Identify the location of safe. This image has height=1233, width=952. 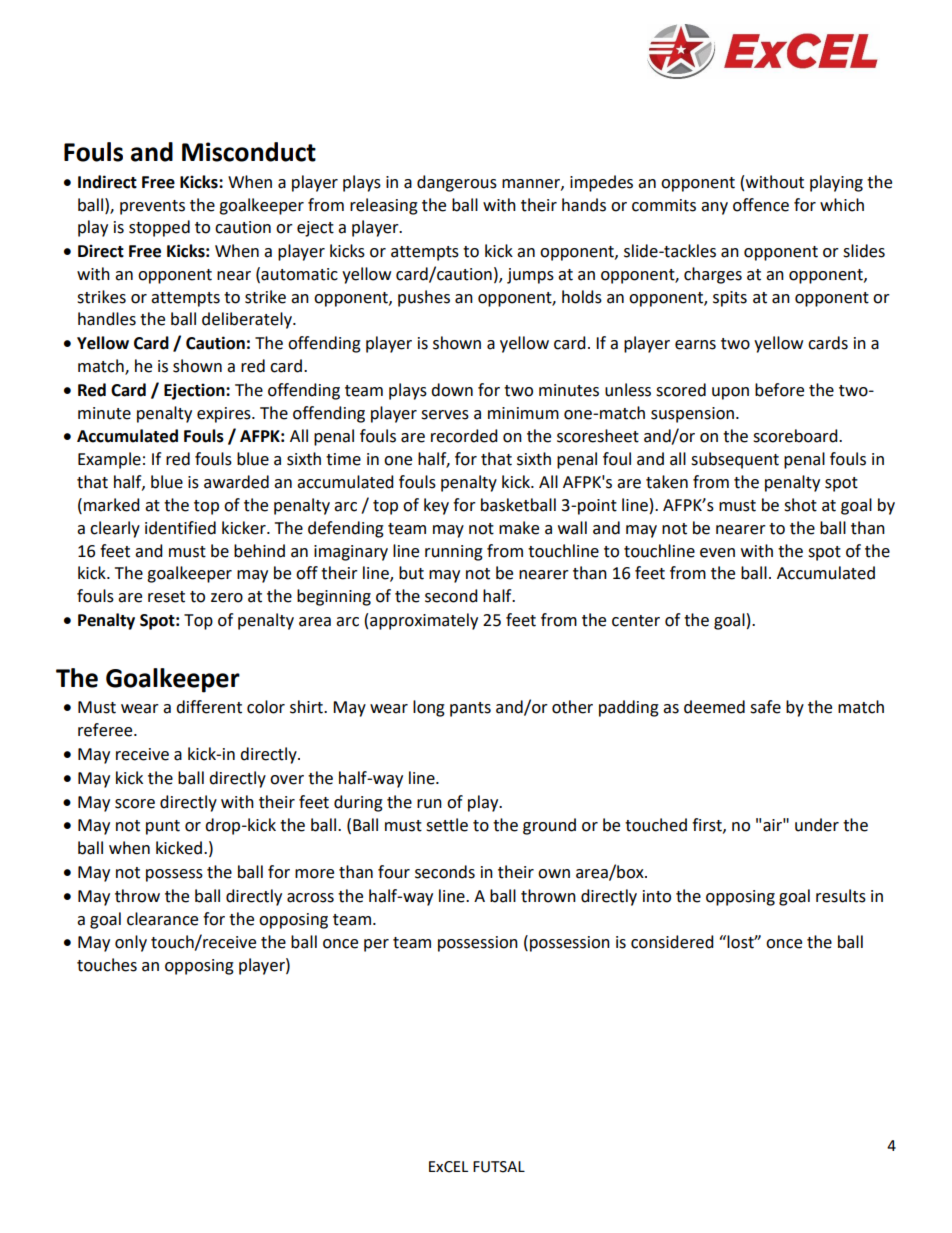
(765, 707).
